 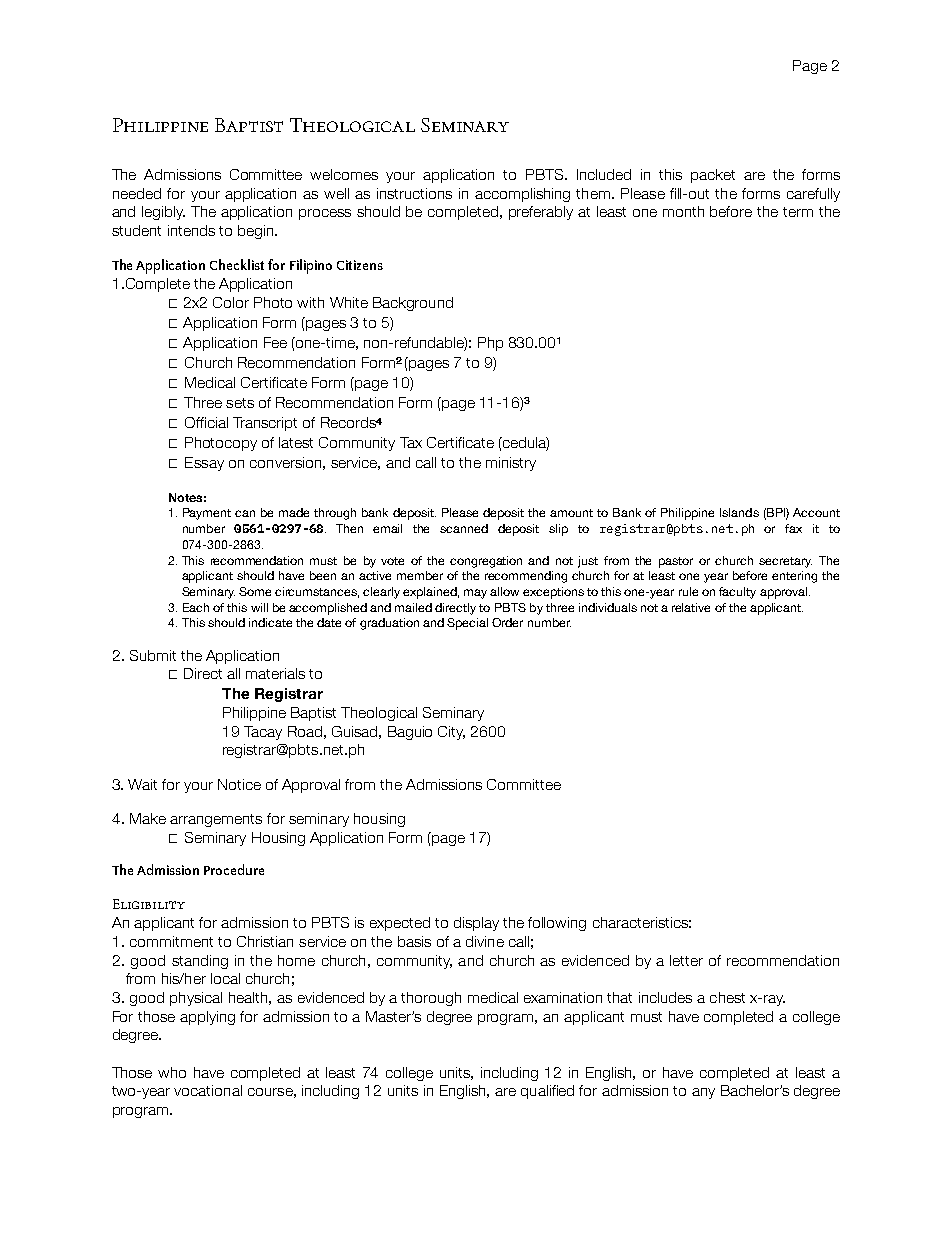 What do you see at coordinates (208, 1090) in the screenshot?
I see `vocational` at bounding box center [208, 1090].
